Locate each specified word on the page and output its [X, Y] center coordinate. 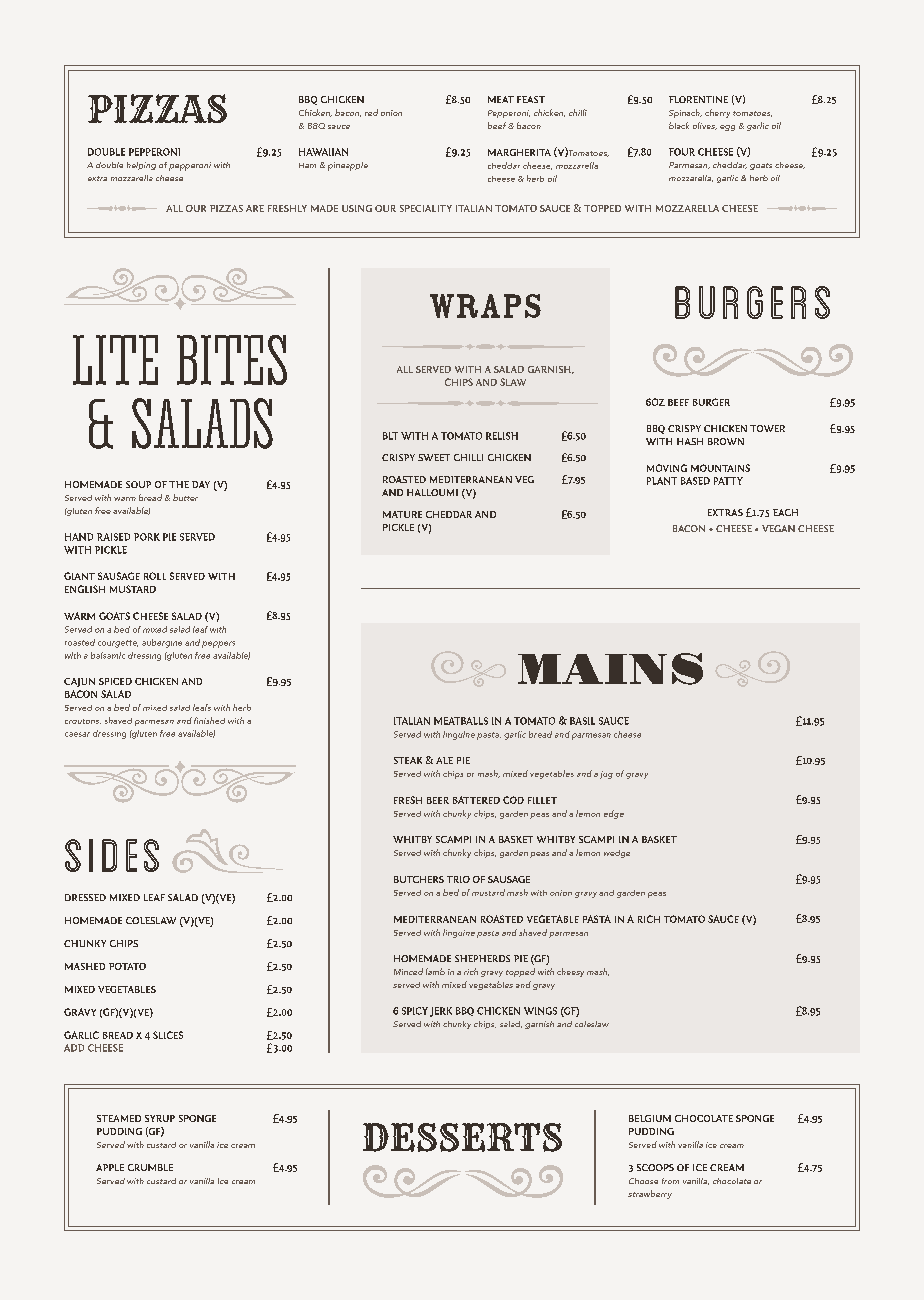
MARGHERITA [519, 152]
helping [141, 166]
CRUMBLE [150, 1167]
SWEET [434, 457]
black [679, 125]
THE [179, 484]
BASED [695, 481]
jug [606, 775]
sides [112, 855]
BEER [438, 800]
